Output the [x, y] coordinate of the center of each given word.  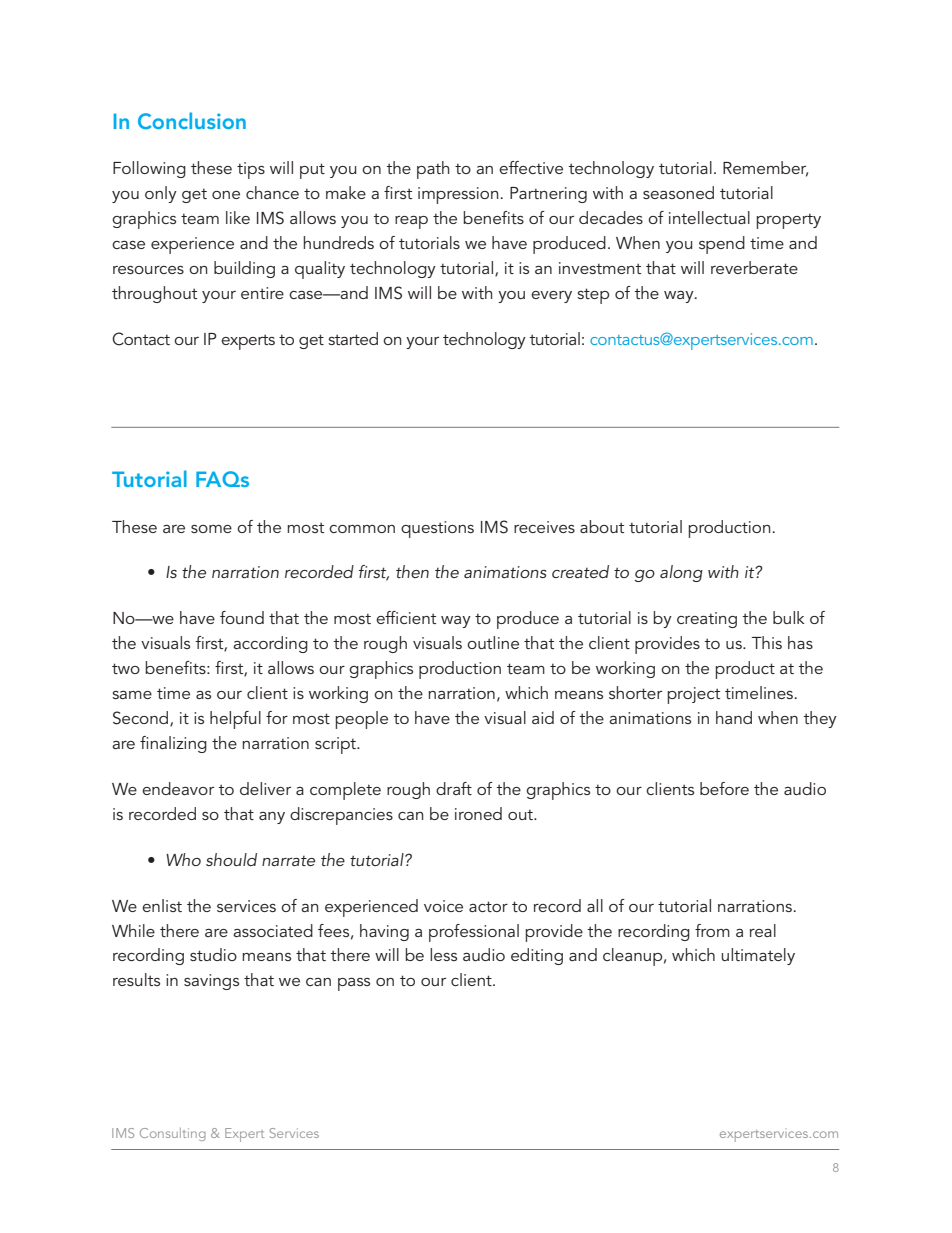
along [681, 573]
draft [454, 788]
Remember [765, 169]
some [211, 529]
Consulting [173, 1134]
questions [437, 529]
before [724, 788]
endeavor [178, 788]
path [433, 170]
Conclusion [192, 120]
